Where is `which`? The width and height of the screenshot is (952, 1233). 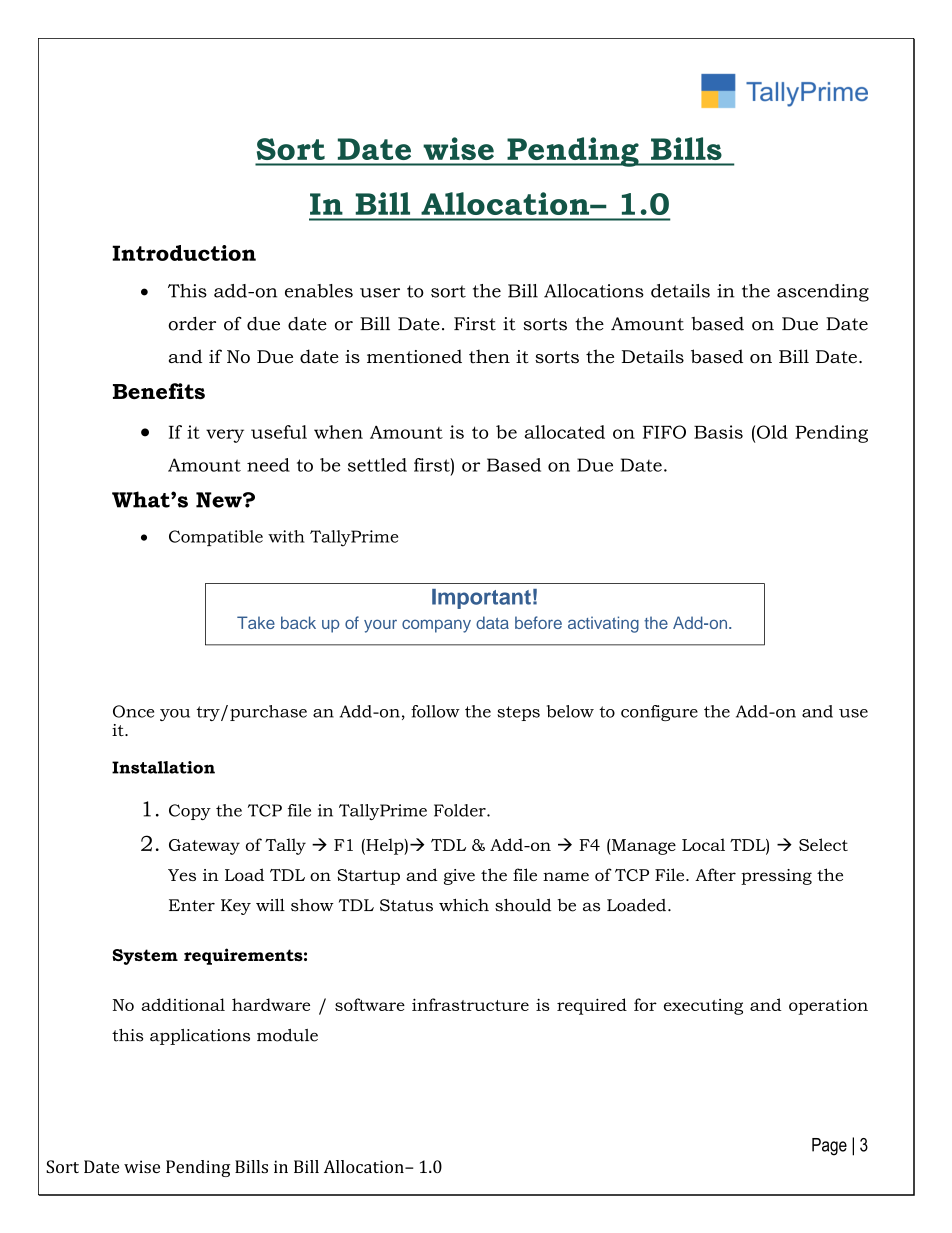
which is located at coordinates (464, 905).
